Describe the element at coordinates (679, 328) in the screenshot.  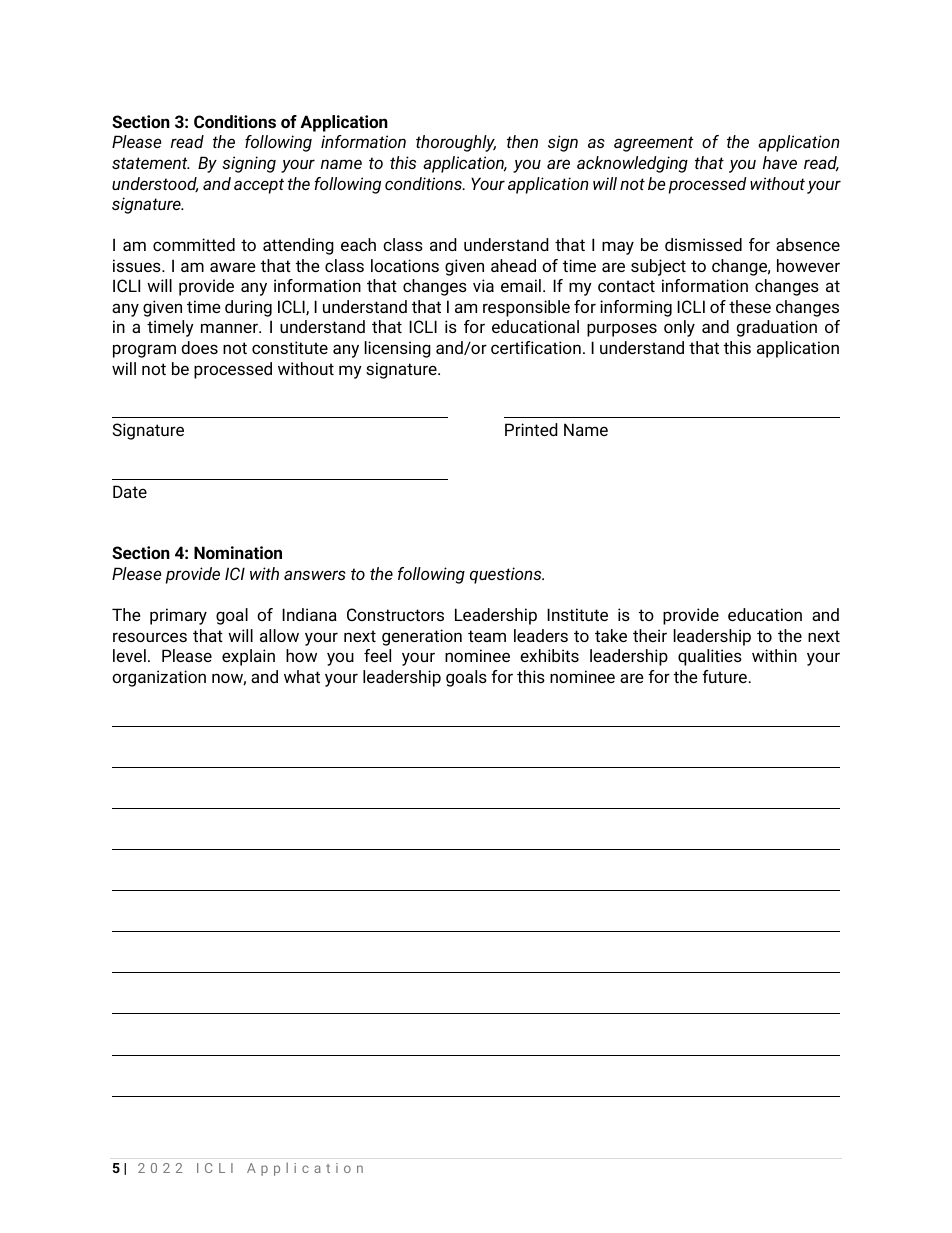
I see `only` at that location.
